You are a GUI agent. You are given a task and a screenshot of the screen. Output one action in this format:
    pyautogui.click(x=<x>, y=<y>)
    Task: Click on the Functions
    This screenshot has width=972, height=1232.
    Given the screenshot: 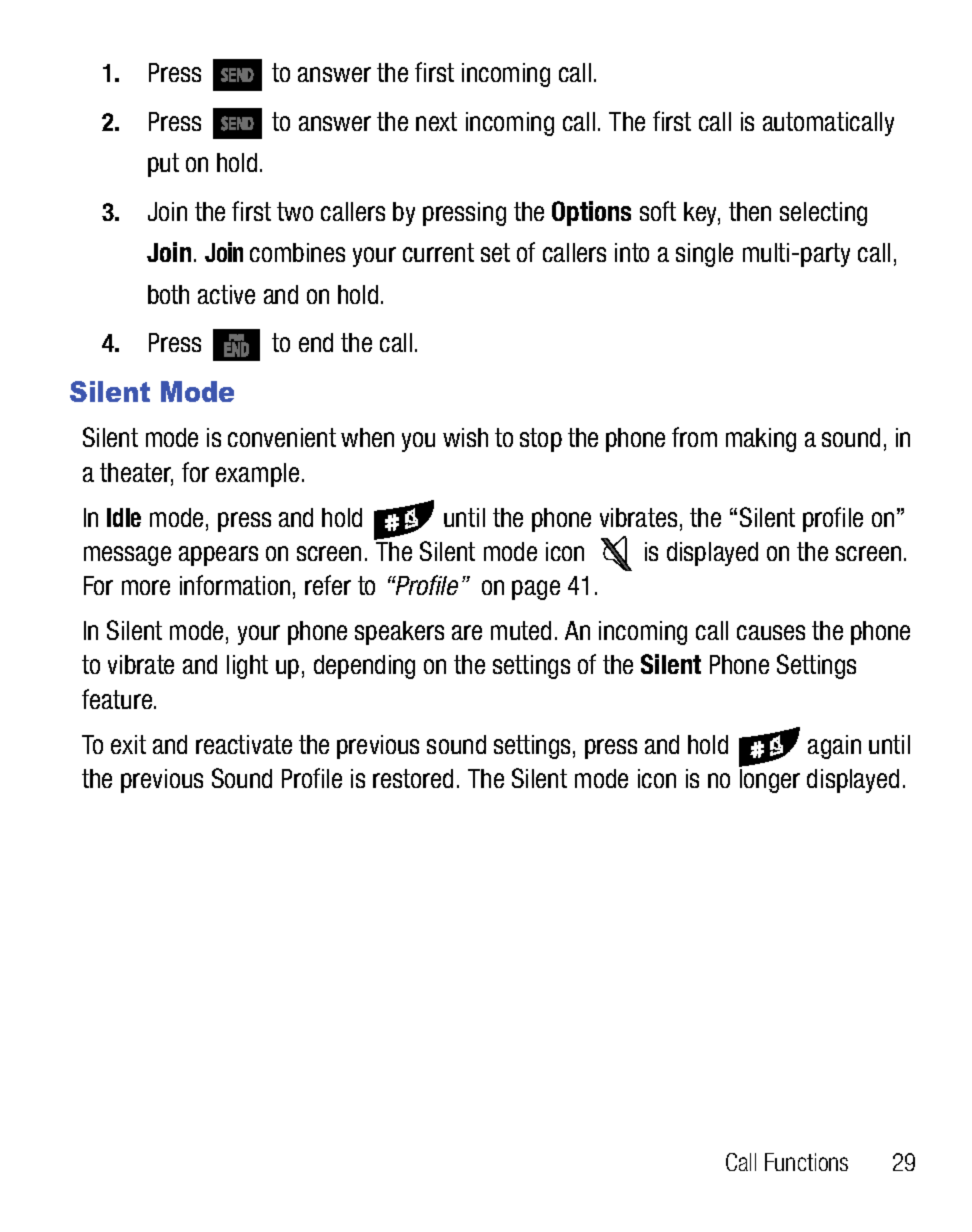 What is the action you would take?
    pyautogui.click(x=806, y=1162)
